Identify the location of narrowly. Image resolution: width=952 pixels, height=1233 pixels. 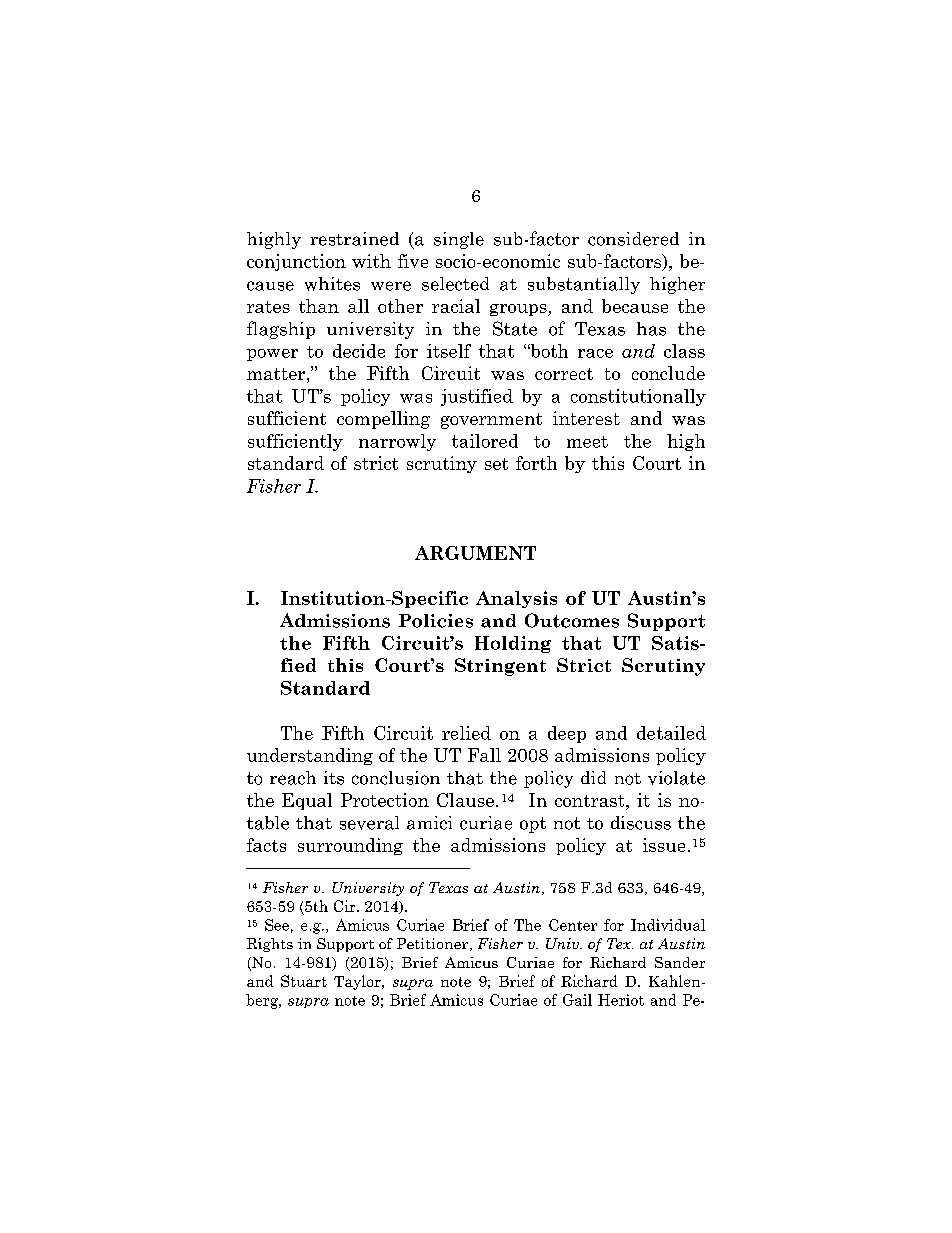
(397, 442).
